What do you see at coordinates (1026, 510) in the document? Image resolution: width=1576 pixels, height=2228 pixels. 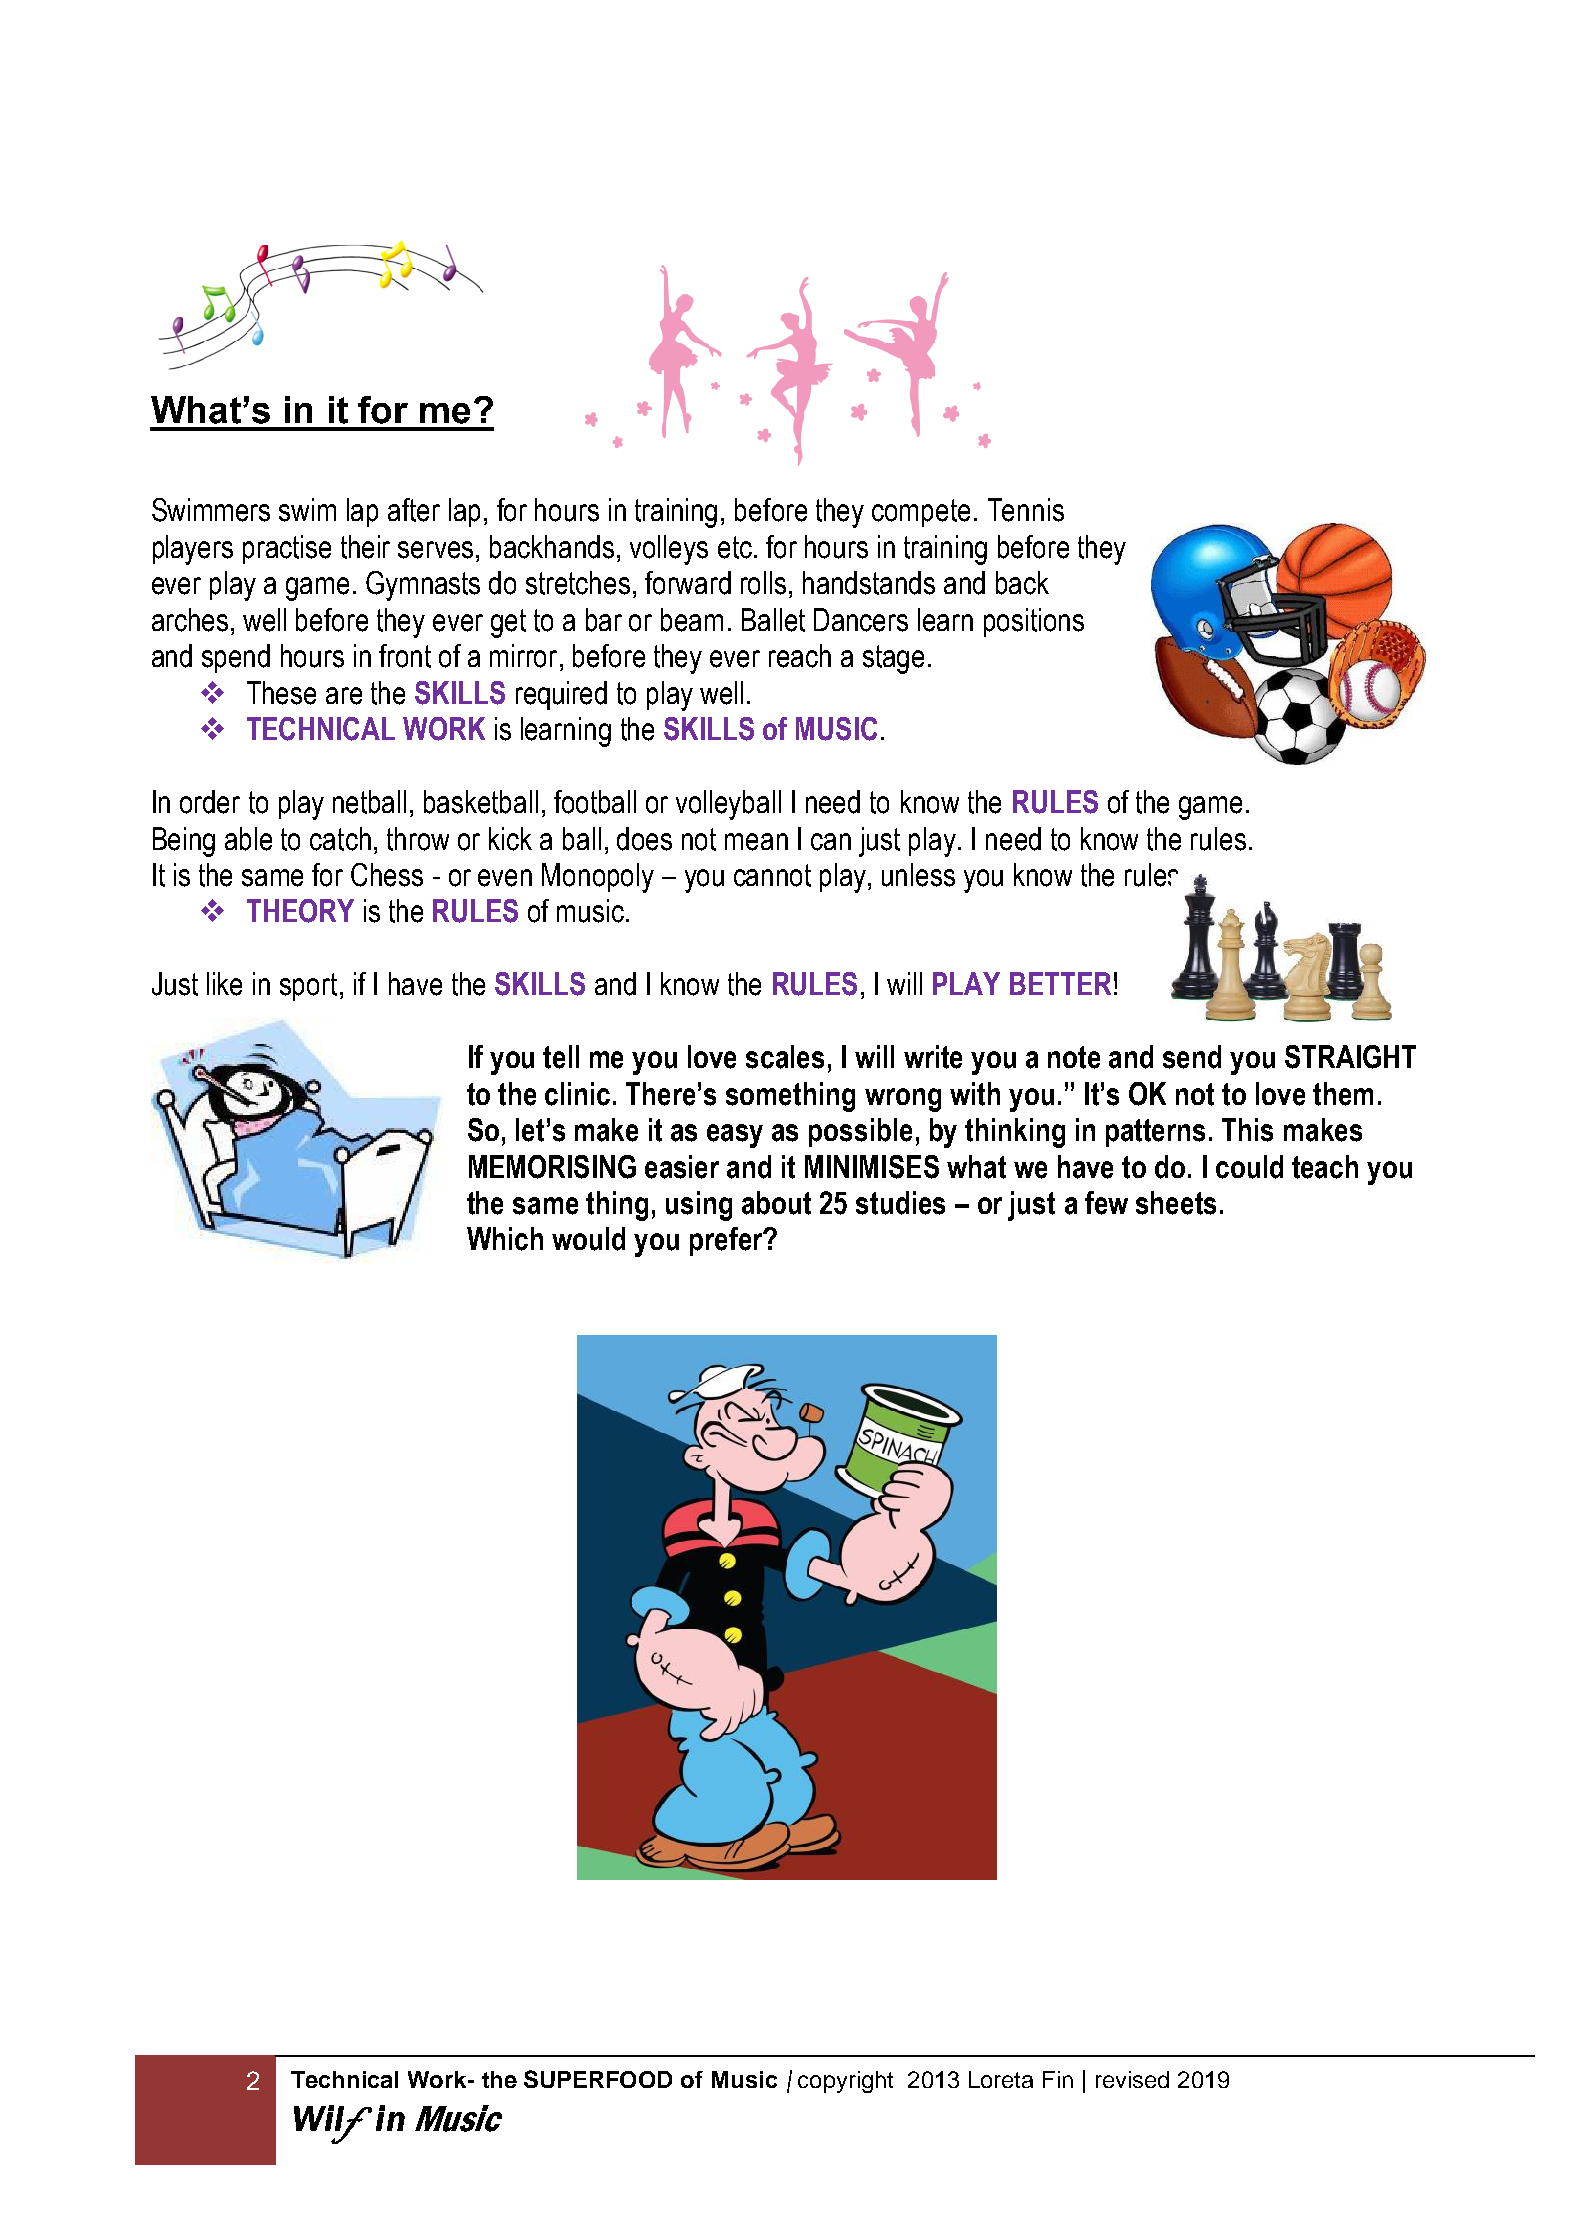 I see `Tennis` at bounding box center [1026, 510].
